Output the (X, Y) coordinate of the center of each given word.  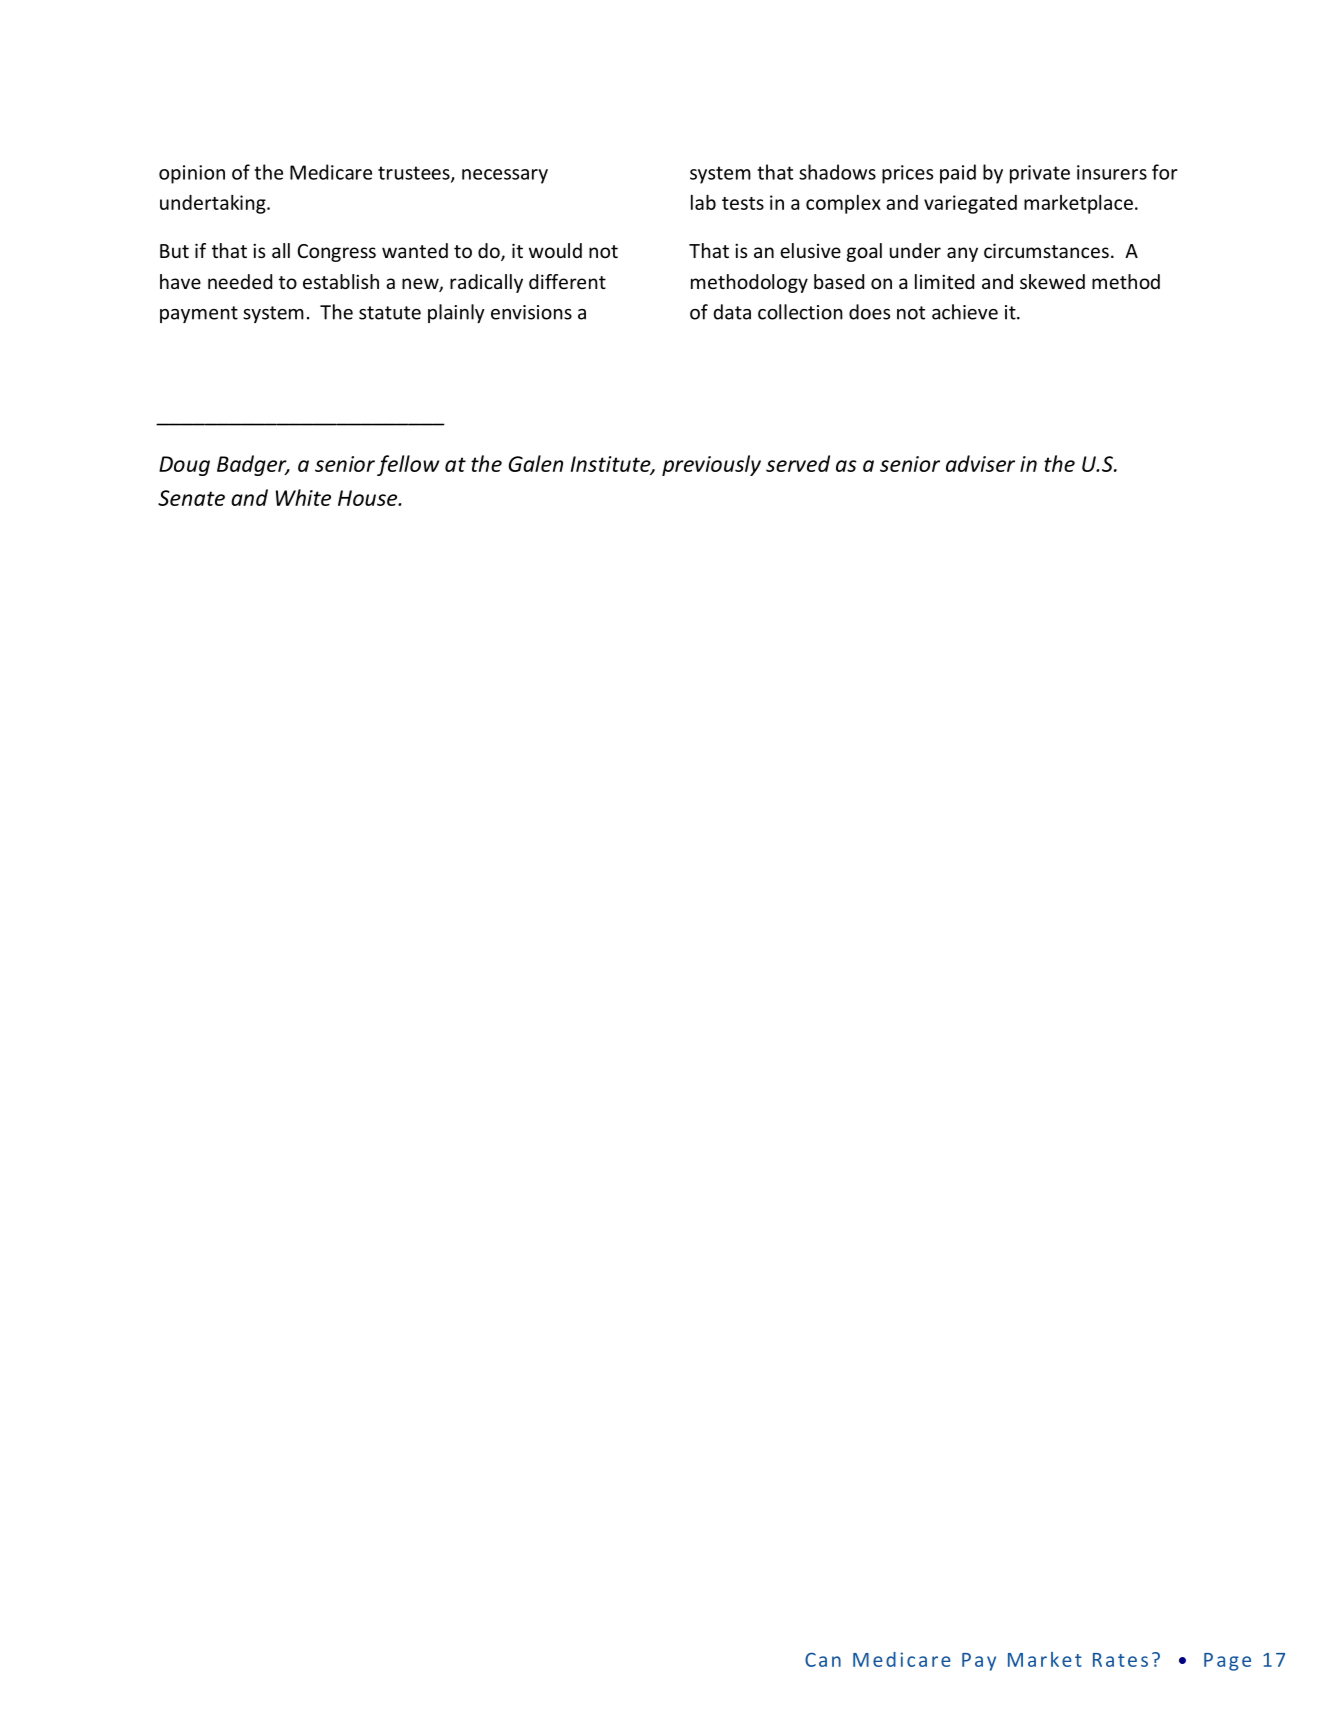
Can (823, 1659)
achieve (965, 312)
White (303, 497)
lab (703, 202)
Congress (337, 253)
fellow (408, 465)
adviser (980, 463)
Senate (191, 498)
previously (711, 465)
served (798, 463)
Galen (536, 463)
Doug (184, 466)
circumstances (1046, 250)
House (369, 498)
